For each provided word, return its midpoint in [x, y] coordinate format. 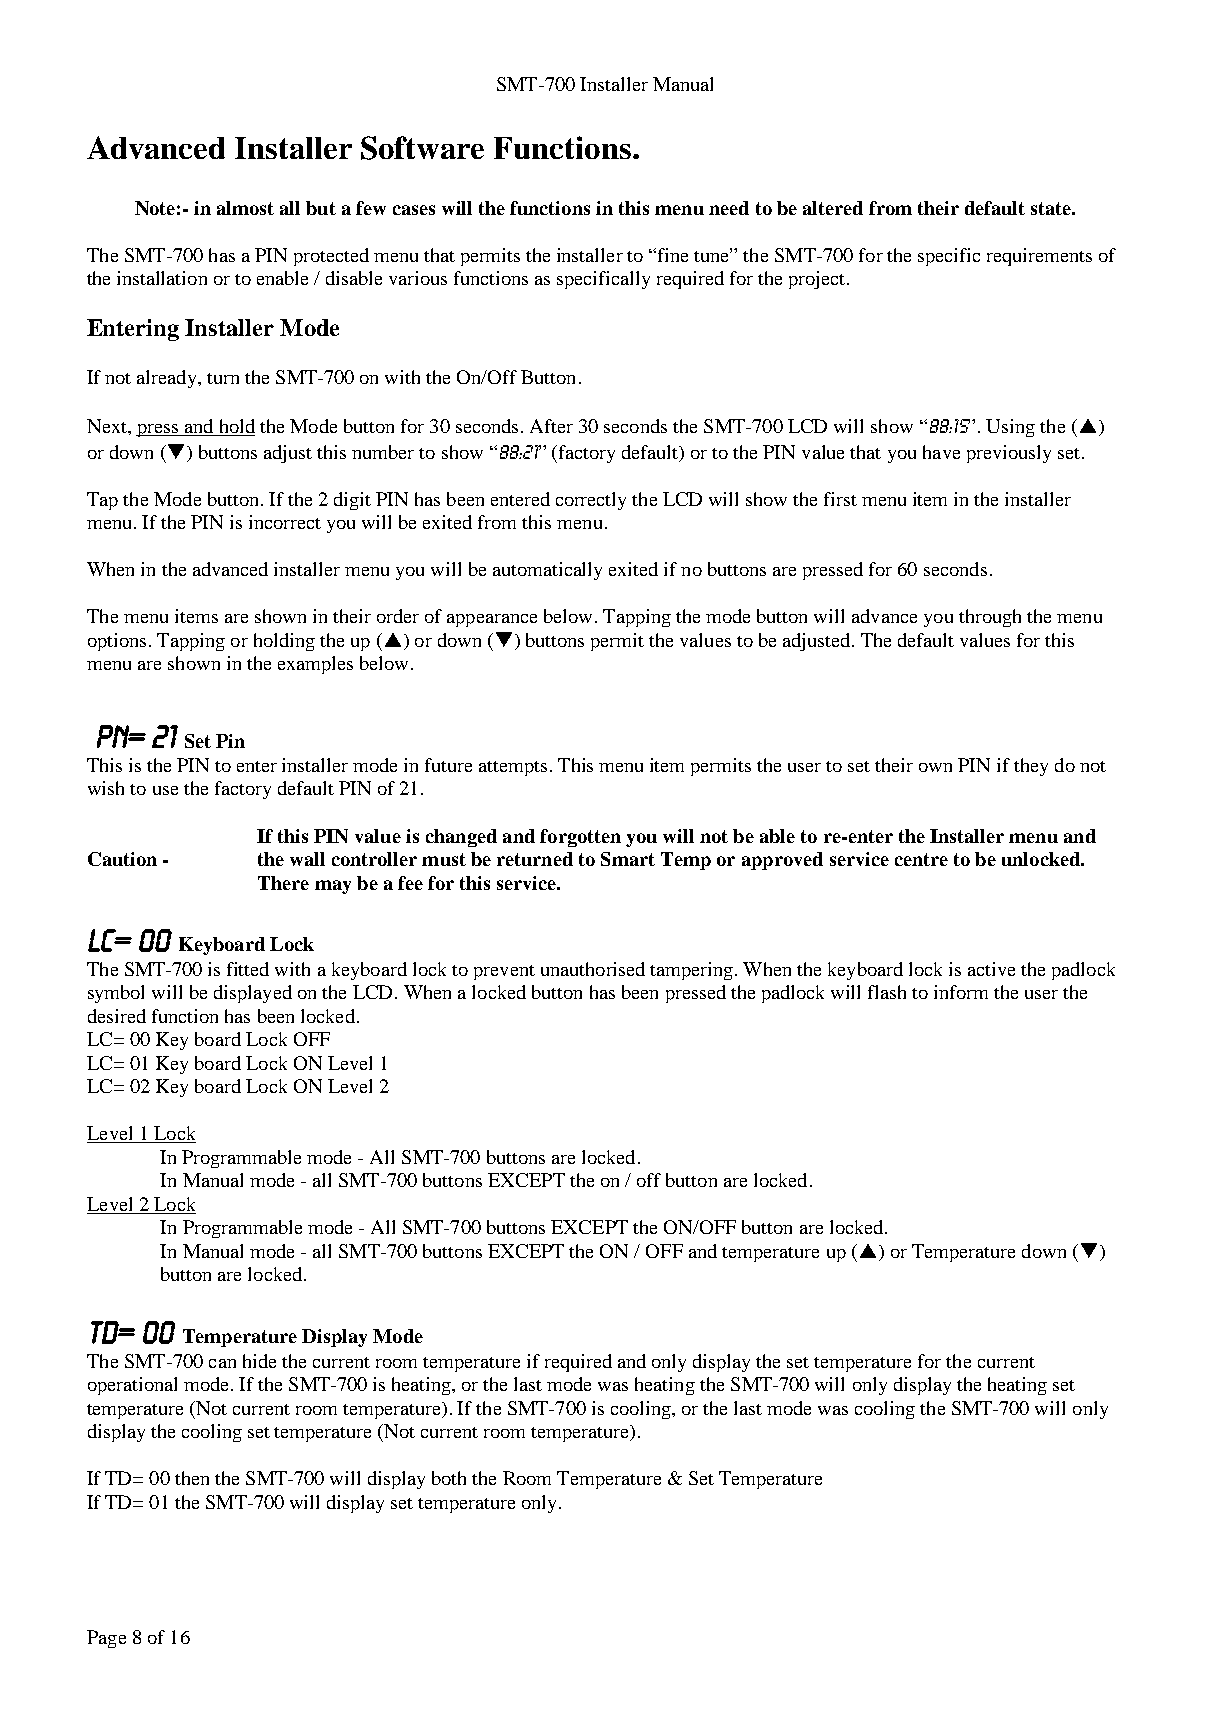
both [449, 1478]
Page [106, 1639]
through [990, 618]
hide [259, 1361]
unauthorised [593, 969]
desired [117, 1016]
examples [315, 665]
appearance [492, 620]
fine [673, 255]
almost [245, 208]
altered [833, 208]
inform [961, 992]
